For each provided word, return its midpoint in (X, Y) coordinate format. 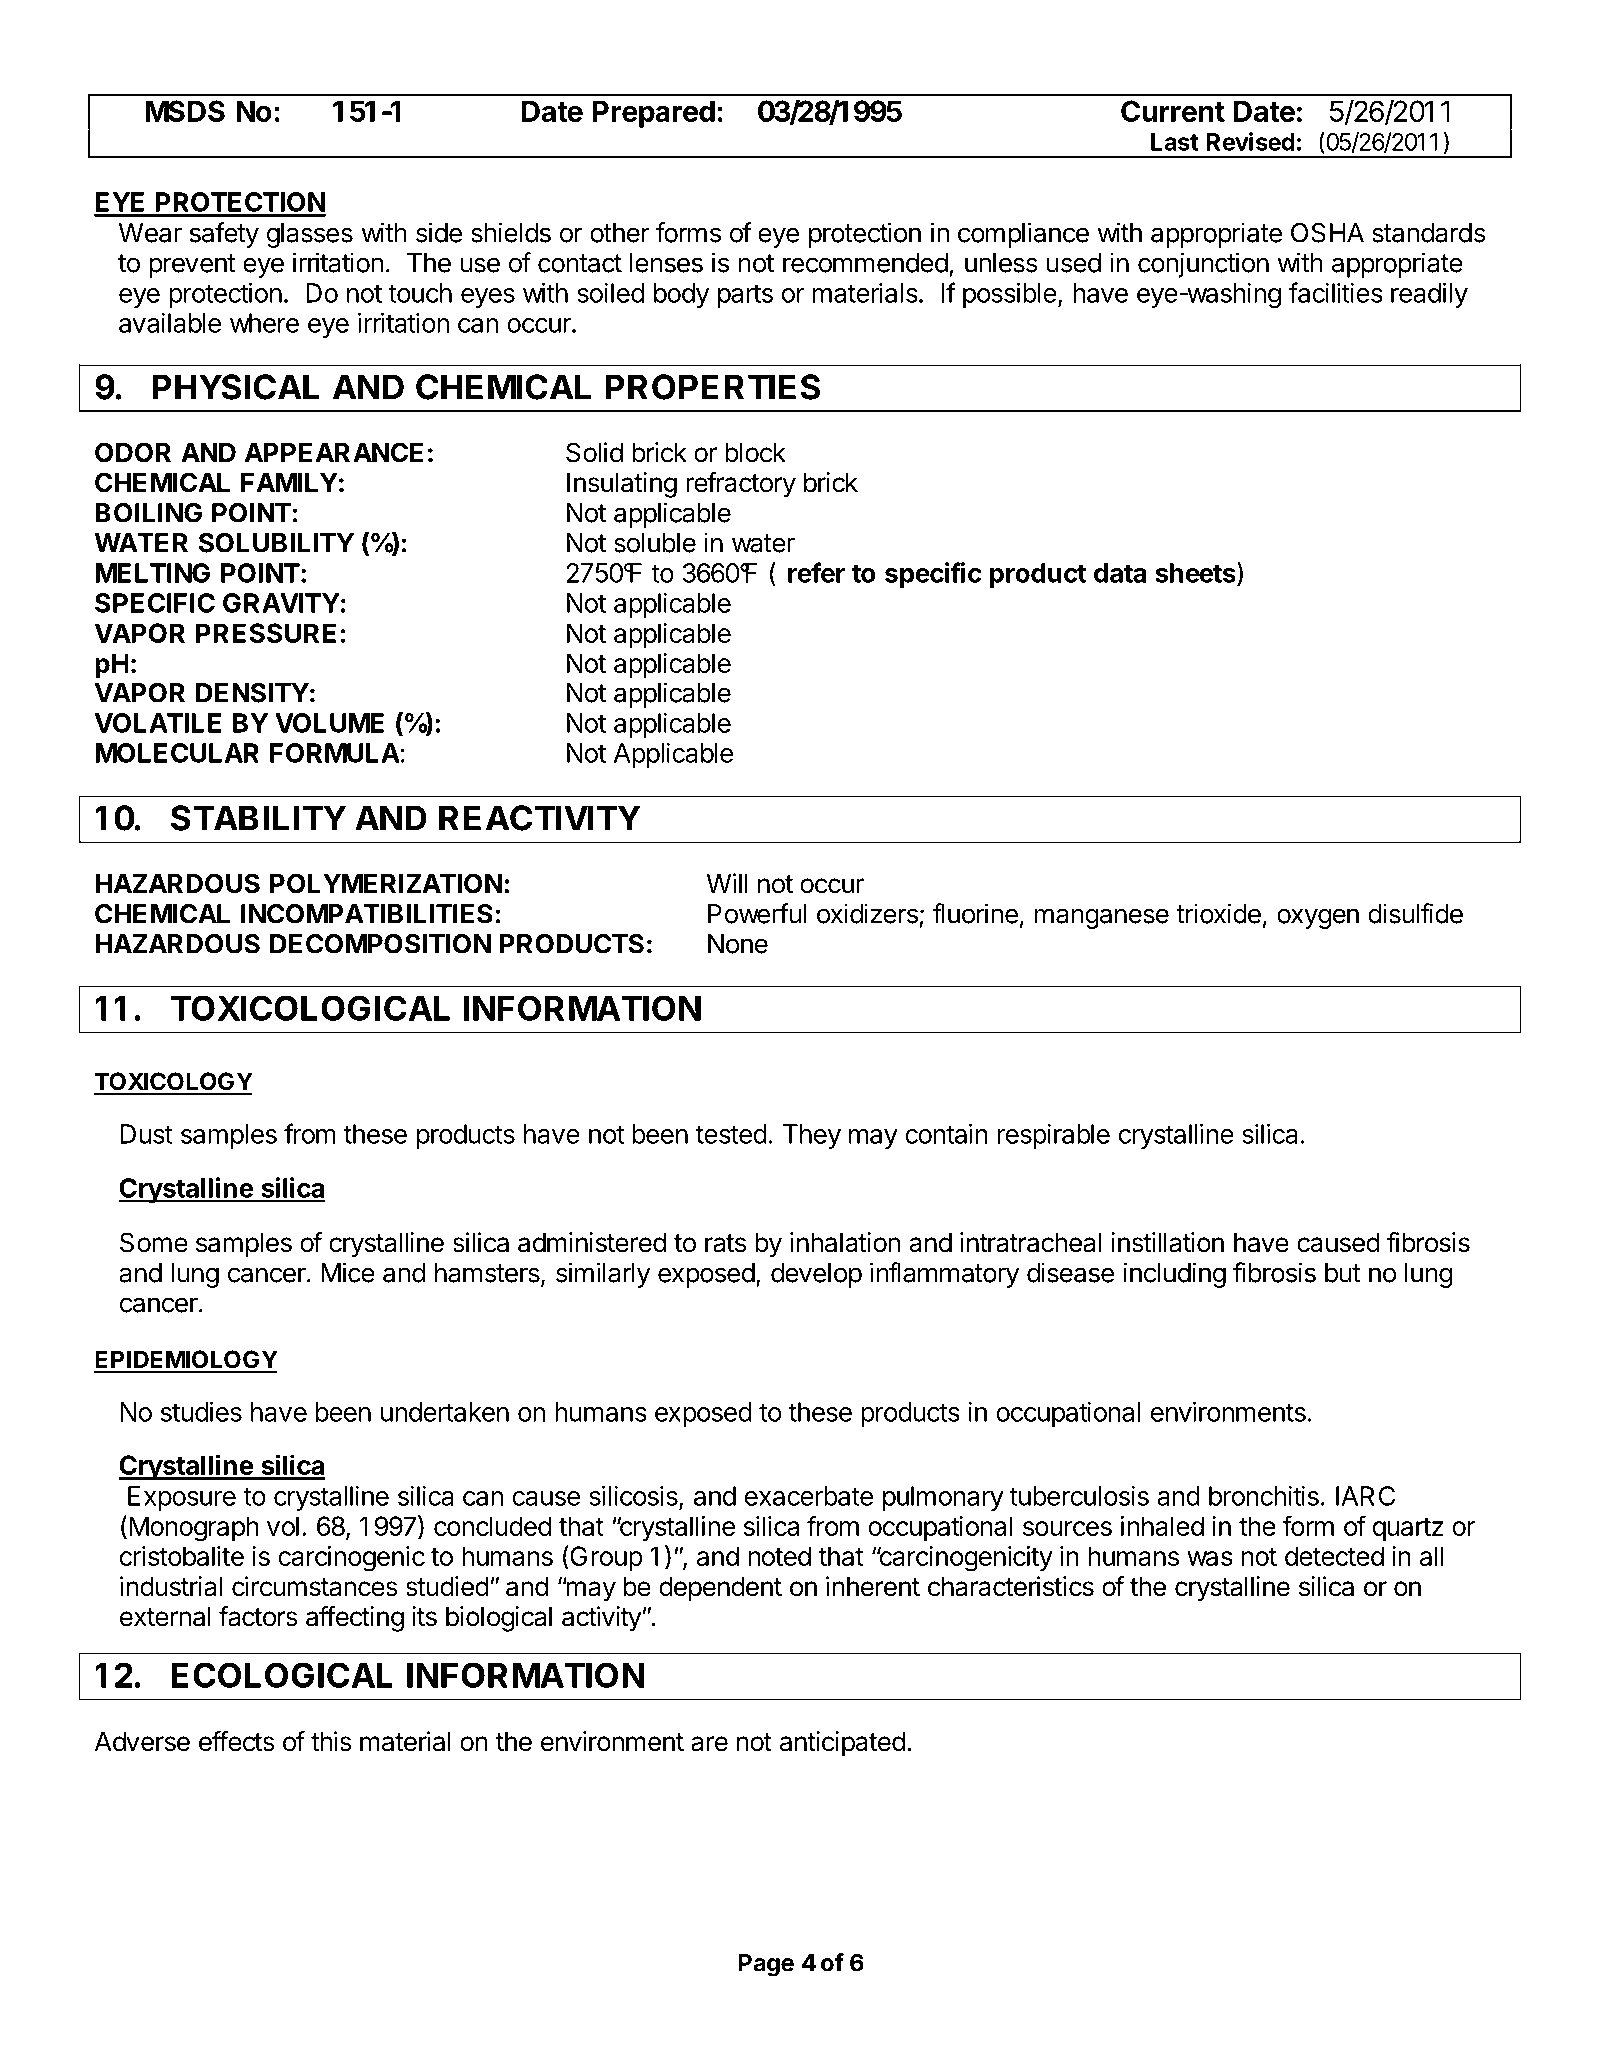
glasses (310, 235)
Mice (348, 1272)
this (331, 1741)
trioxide (1218, 913)
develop (816, 1275)
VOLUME (329, 723)
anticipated (842, 1744)
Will (727, 883)
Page (766, 1965)
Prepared (654, 114)
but (1342, 1273)
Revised (1251, 141)
